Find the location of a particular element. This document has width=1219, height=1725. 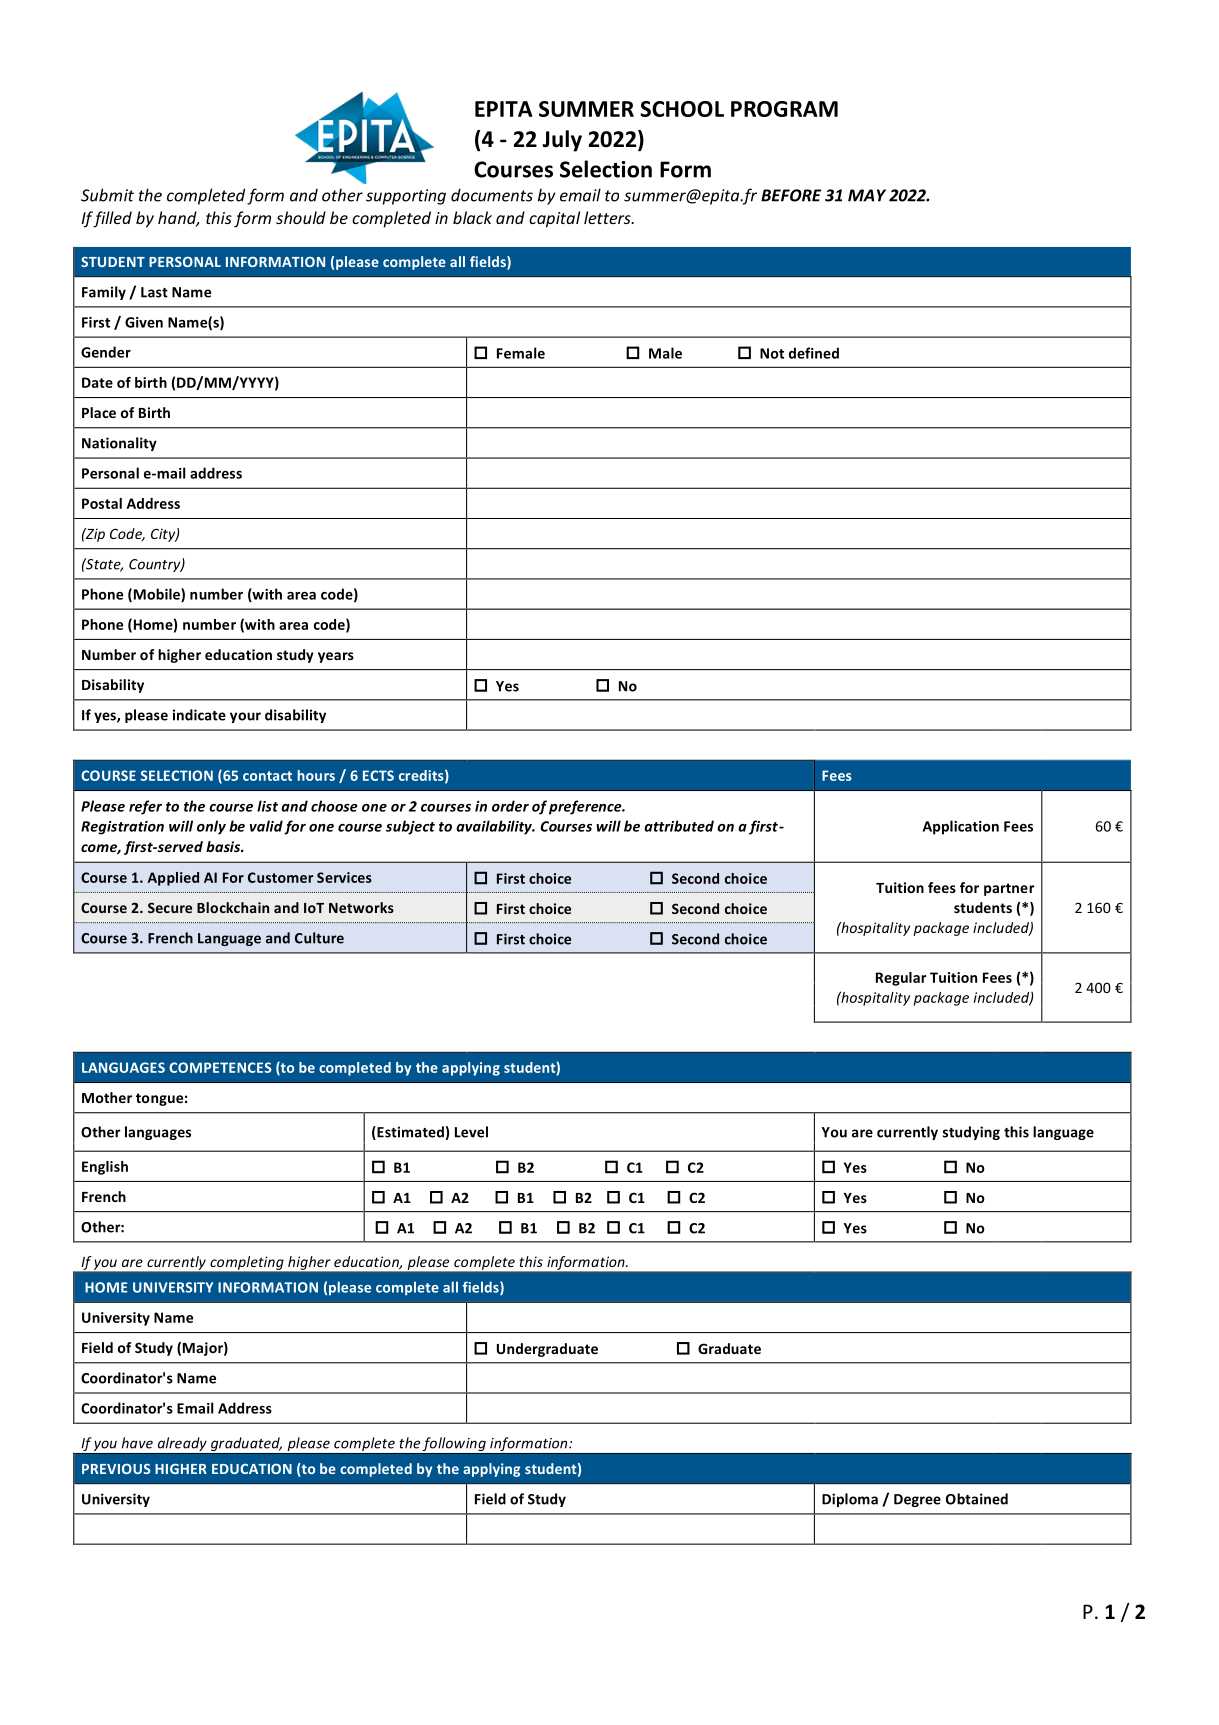

Submit is located at coordinates (107, 195).
